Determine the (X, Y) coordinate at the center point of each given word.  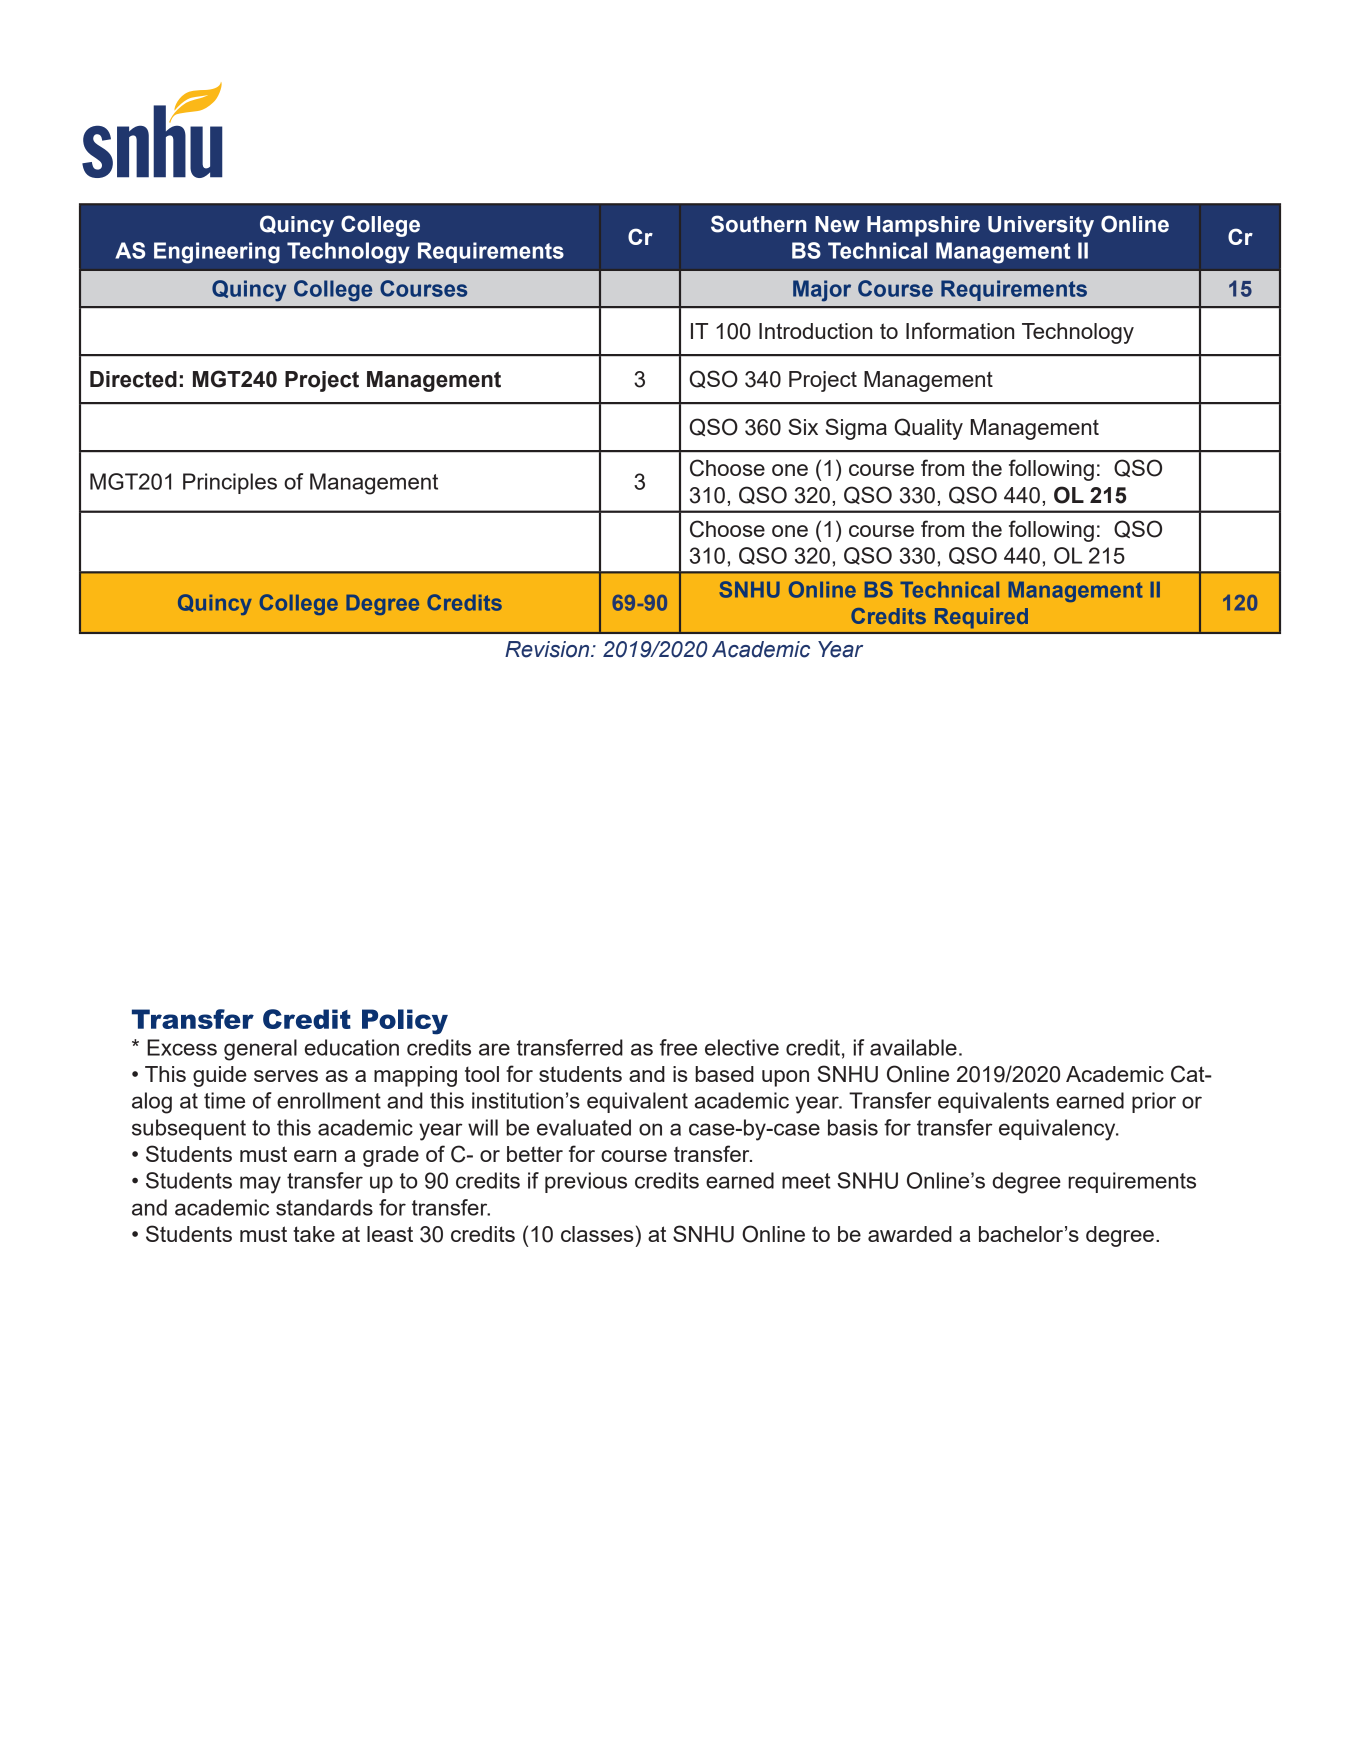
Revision (548, 649)
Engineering (217, 253)
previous (586, 1182)
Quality (928, 429)
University (1041, 226)
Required (981, 618)
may (260, 1185)
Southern (759, 224)
